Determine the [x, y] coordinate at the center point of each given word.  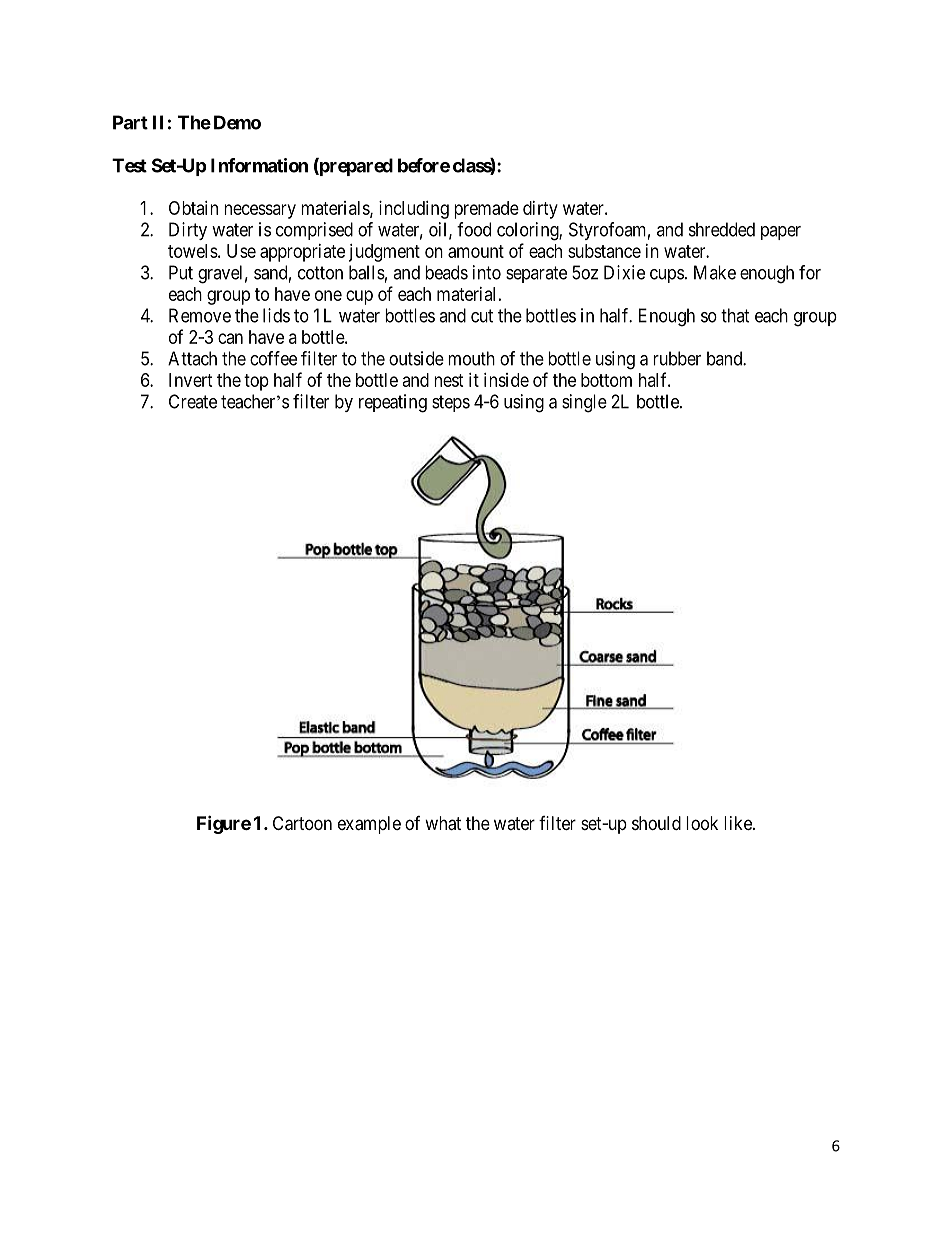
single [584, 403]
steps [451, 403]
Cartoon [302, 823]
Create [193, 401]
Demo [237, 122]
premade [486, 210]
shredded [722, 229]
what [443, 823]
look [702, 823]
